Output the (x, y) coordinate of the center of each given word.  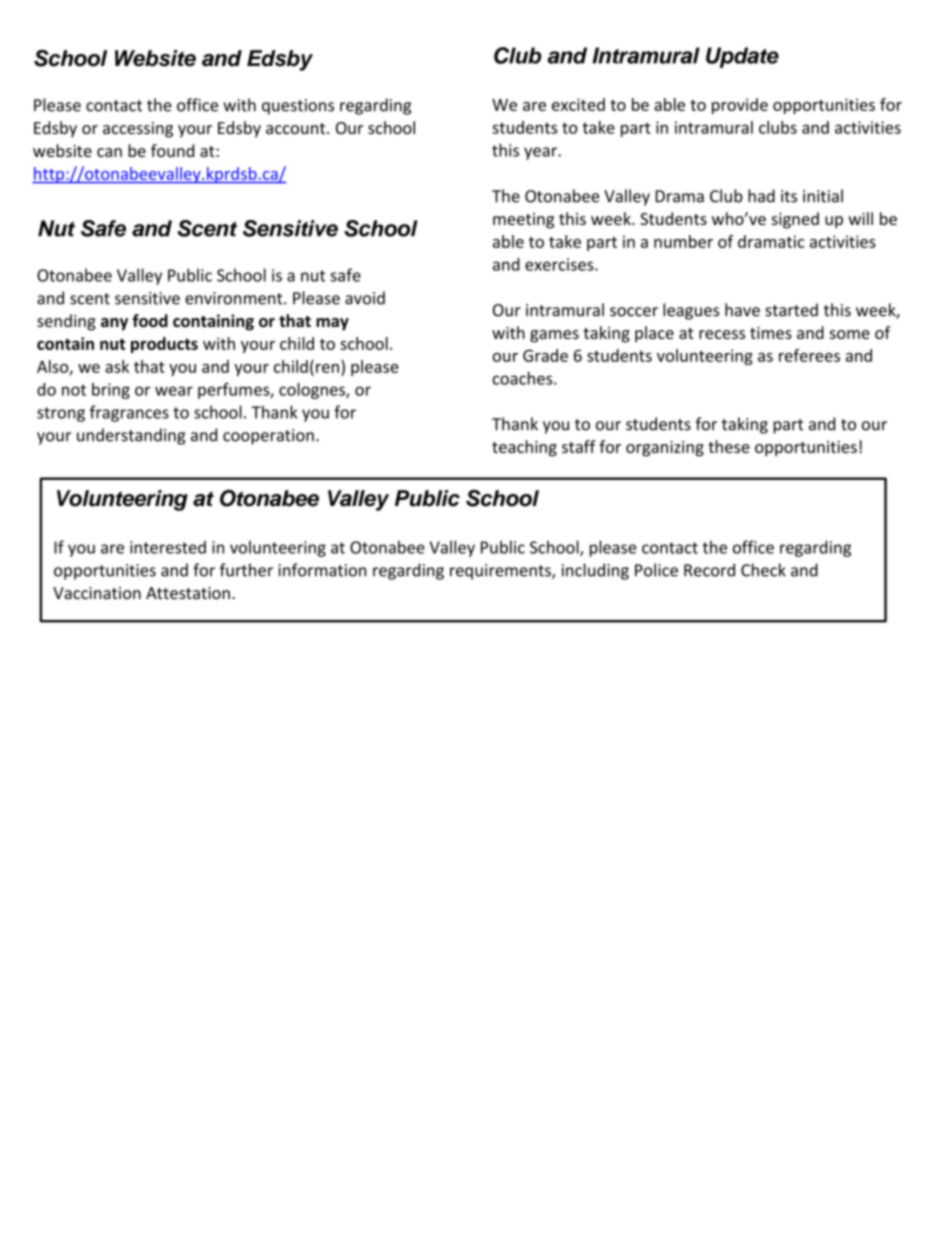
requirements (501, 572)
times (771, 333)
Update (742, 57)
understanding (131, 436)
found (172, 150)
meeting (523, 221)
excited (578, 104)
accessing (138, 130)
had (761, 196)
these (729, 446)
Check (763, 570)
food (150, 320)
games (554, 336)
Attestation (188, 593)
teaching (524, 448)
